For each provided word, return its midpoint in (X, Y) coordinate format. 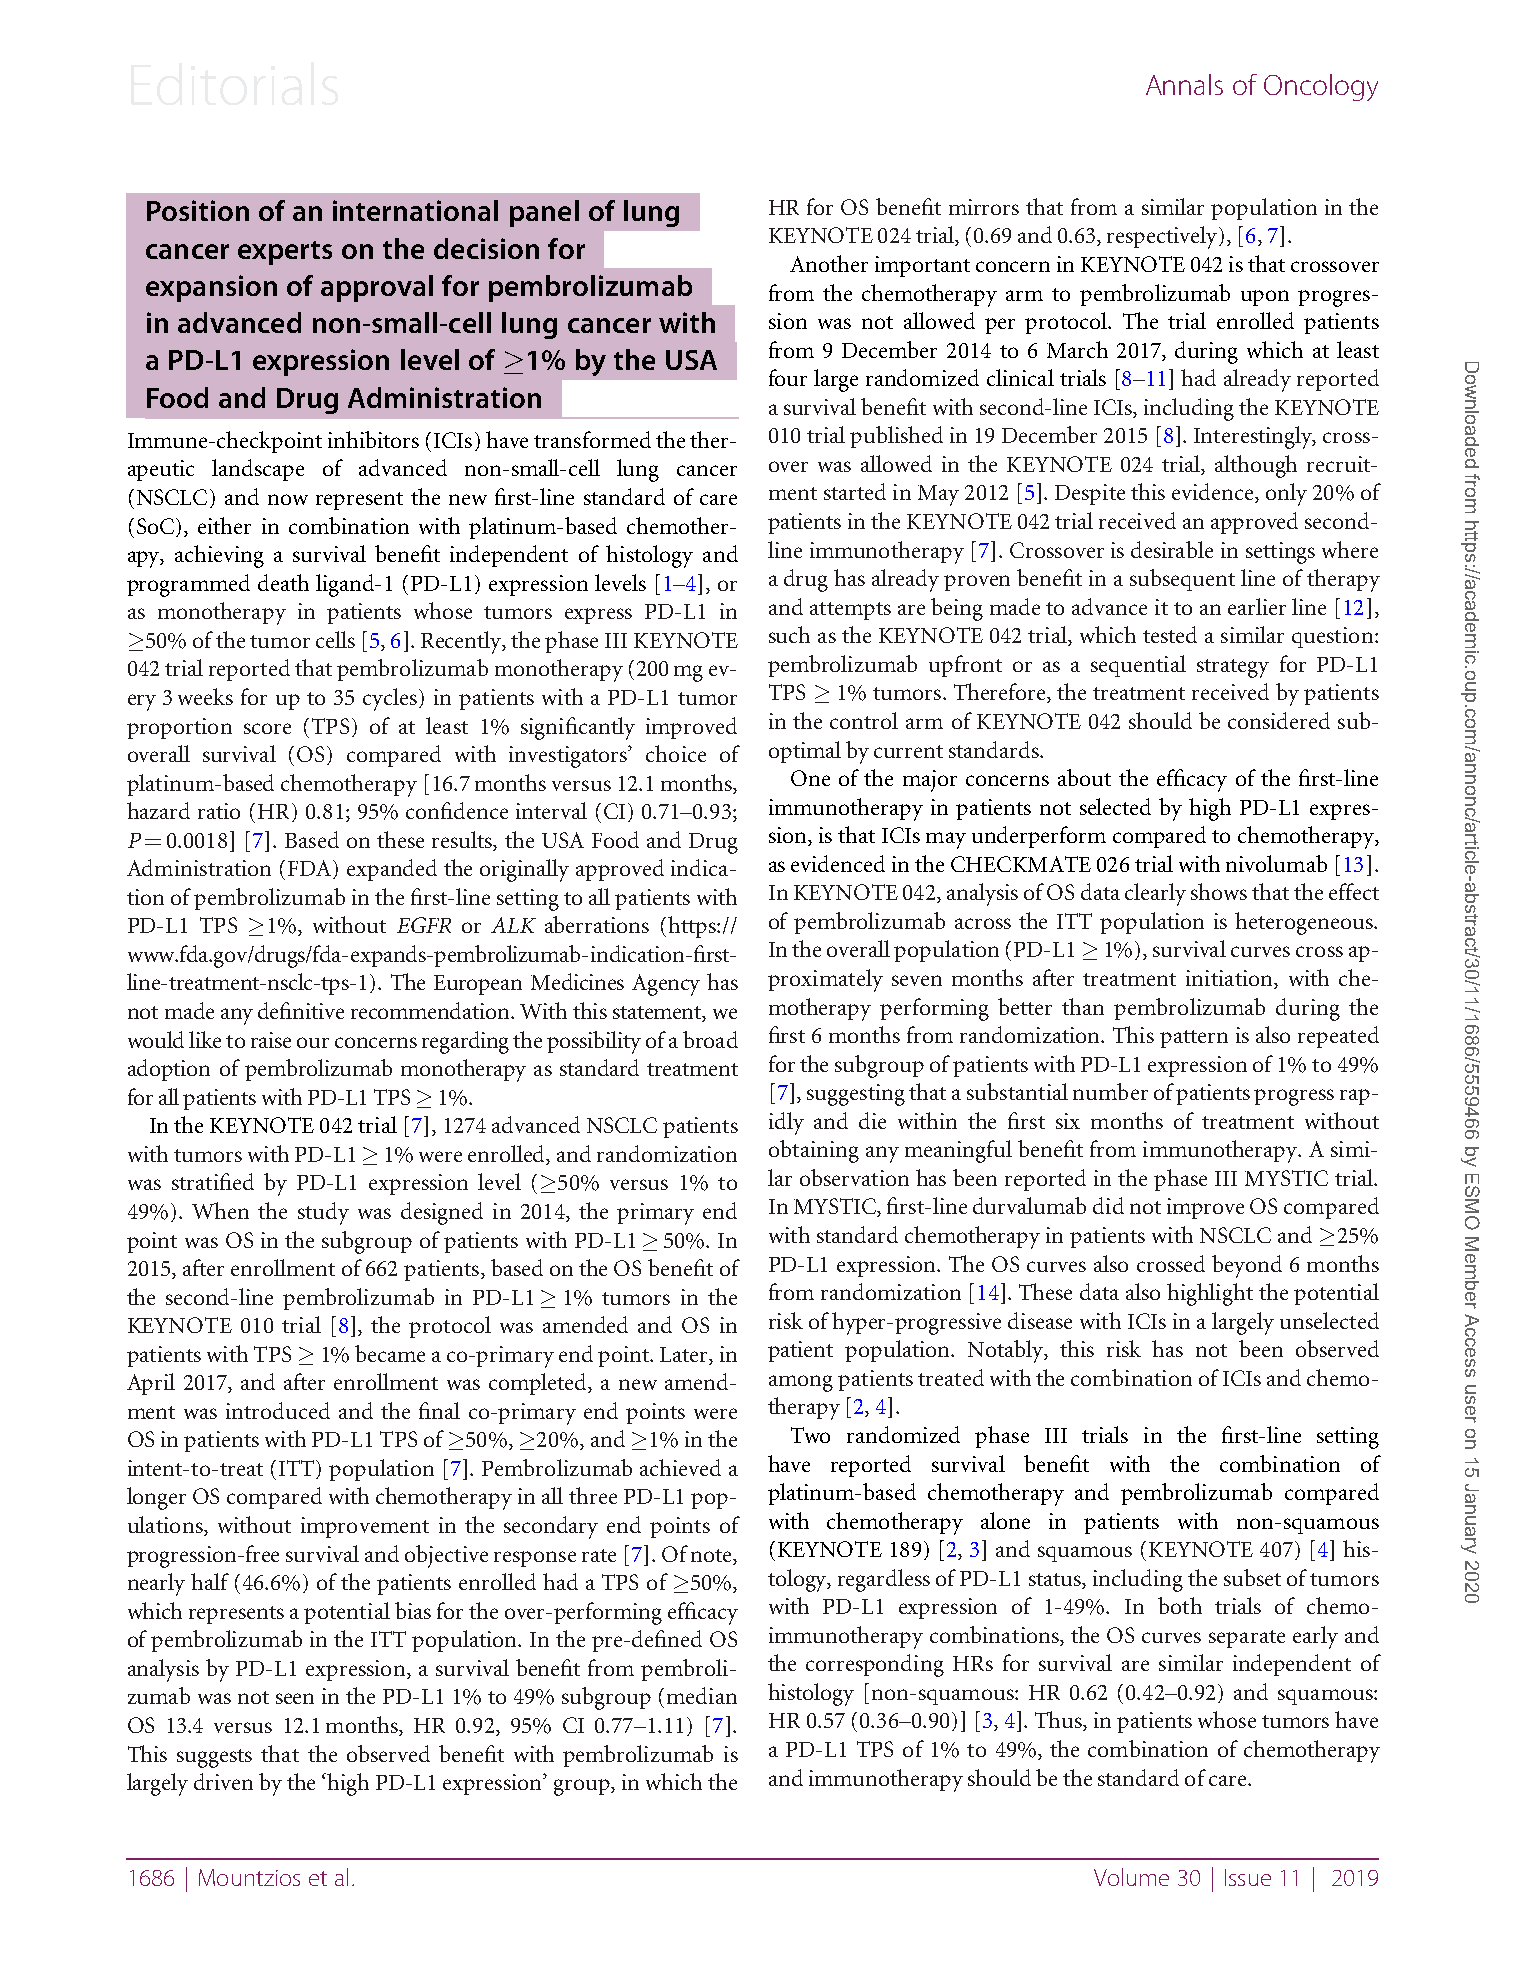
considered (1279, 720)
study (323, 1213)
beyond (1247, 1266)
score (267, 728)
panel (544, 213)
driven (223, 1781)
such (789, 634)
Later (685, 1355)
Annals (1184, 84)
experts (285, 253)
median (702, 1695)
